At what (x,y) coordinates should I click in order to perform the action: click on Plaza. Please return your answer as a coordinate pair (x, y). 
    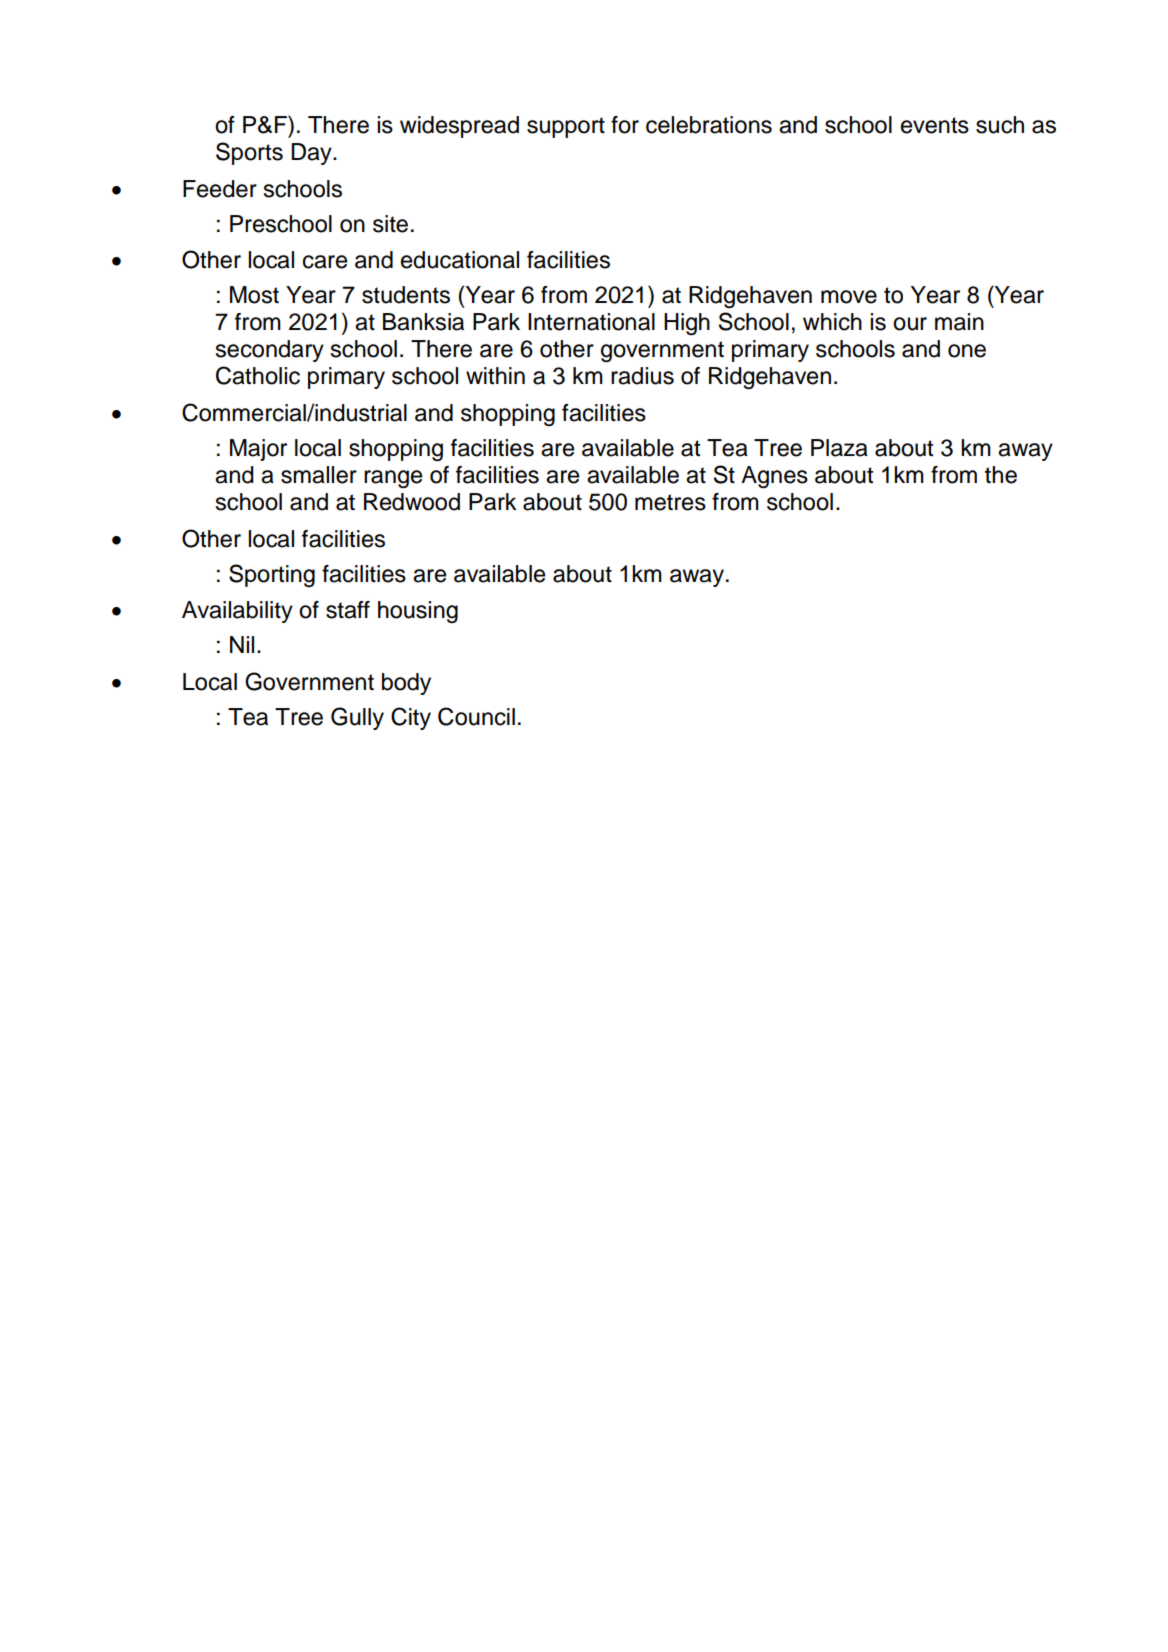
    Looking at the image, I should click on (839, 448).
